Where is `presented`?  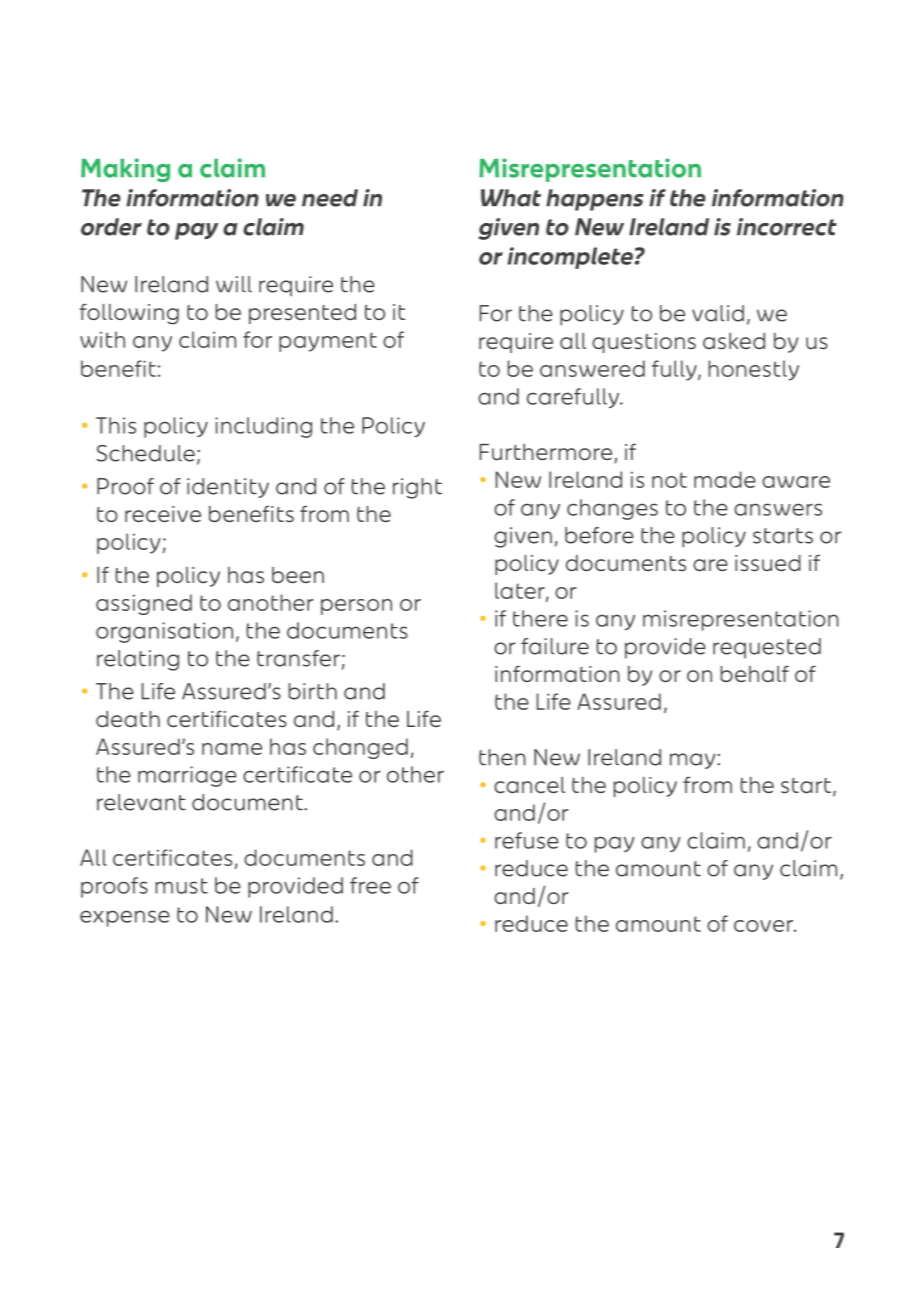
presented is located at coordinates (302, 314).
